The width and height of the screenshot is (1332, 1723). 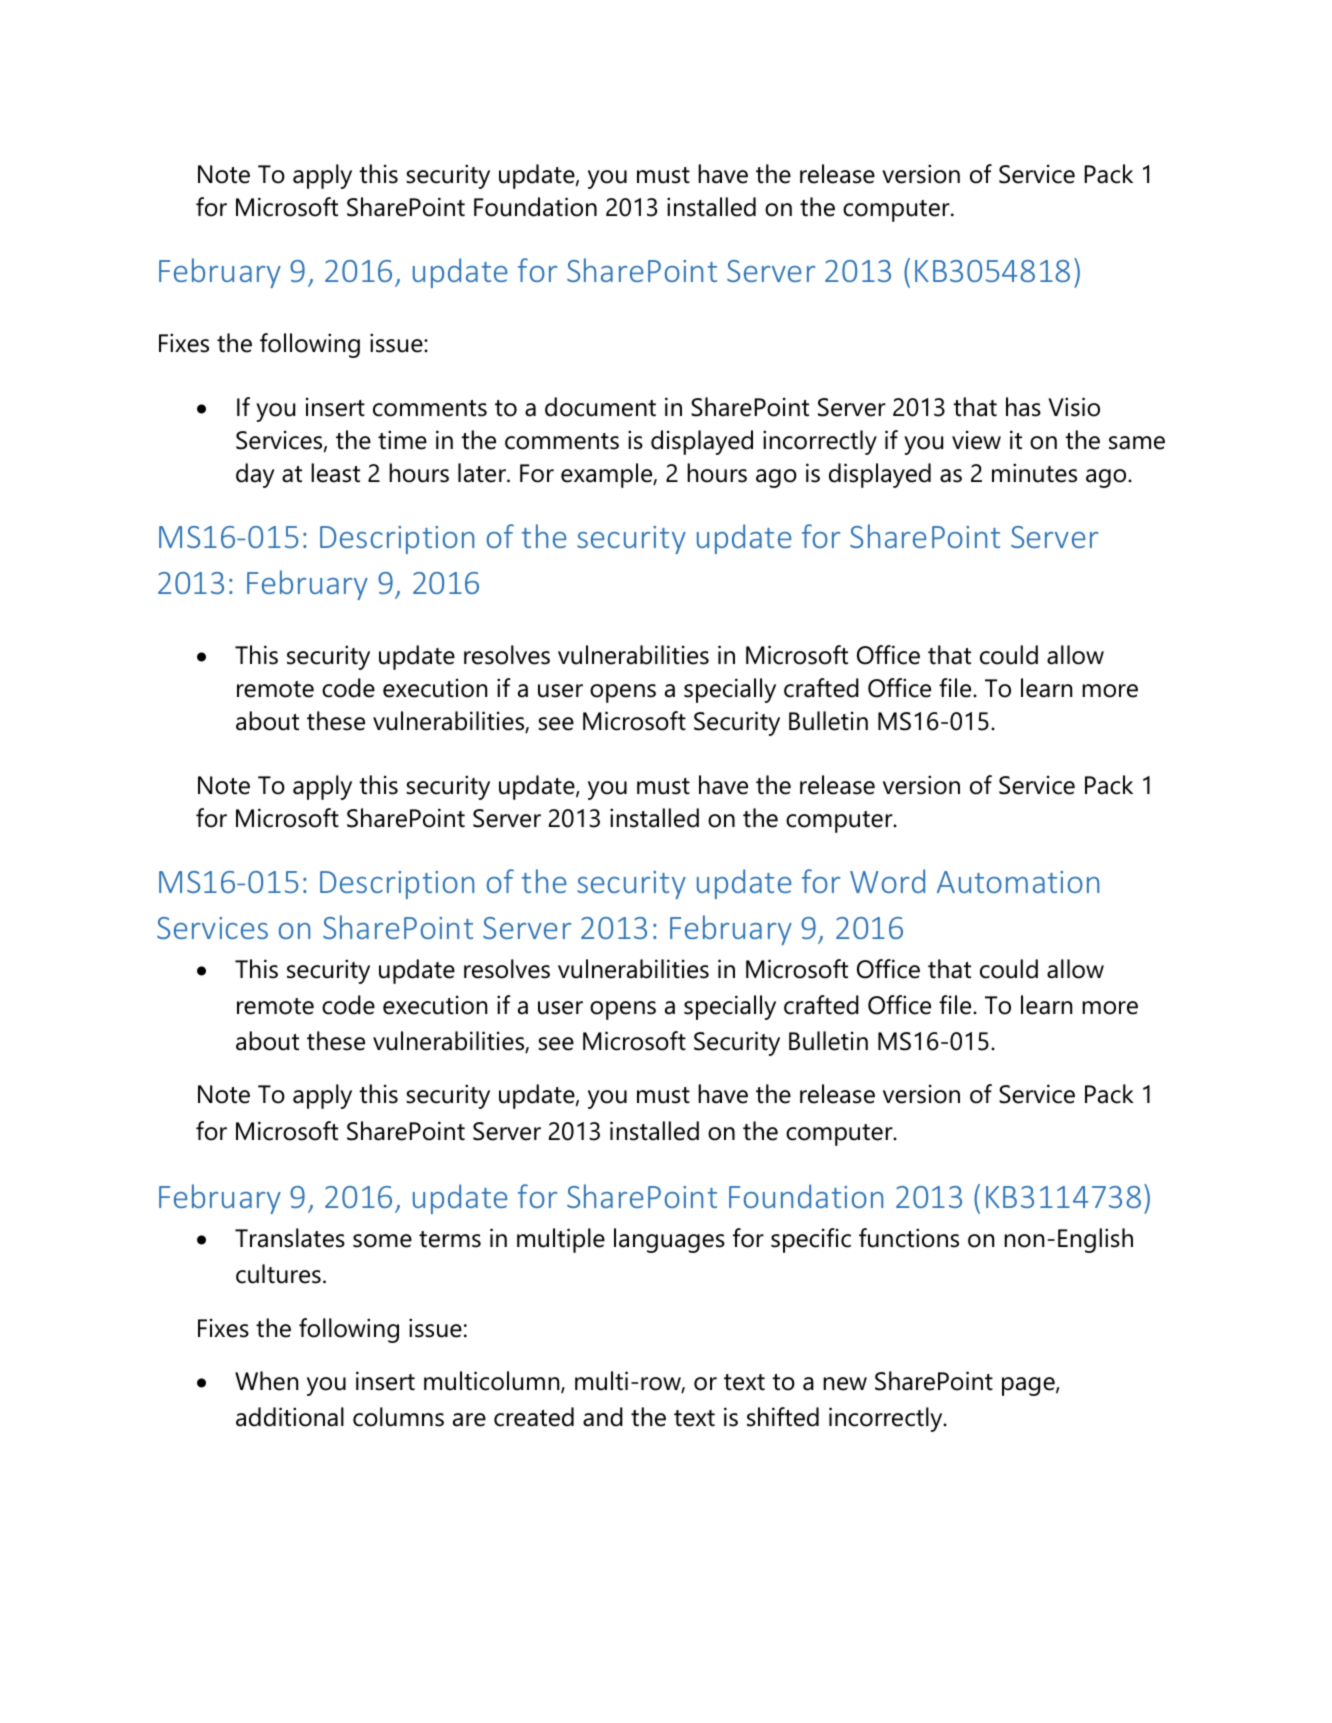 I want to click on time, so click(x=402, y=440).
